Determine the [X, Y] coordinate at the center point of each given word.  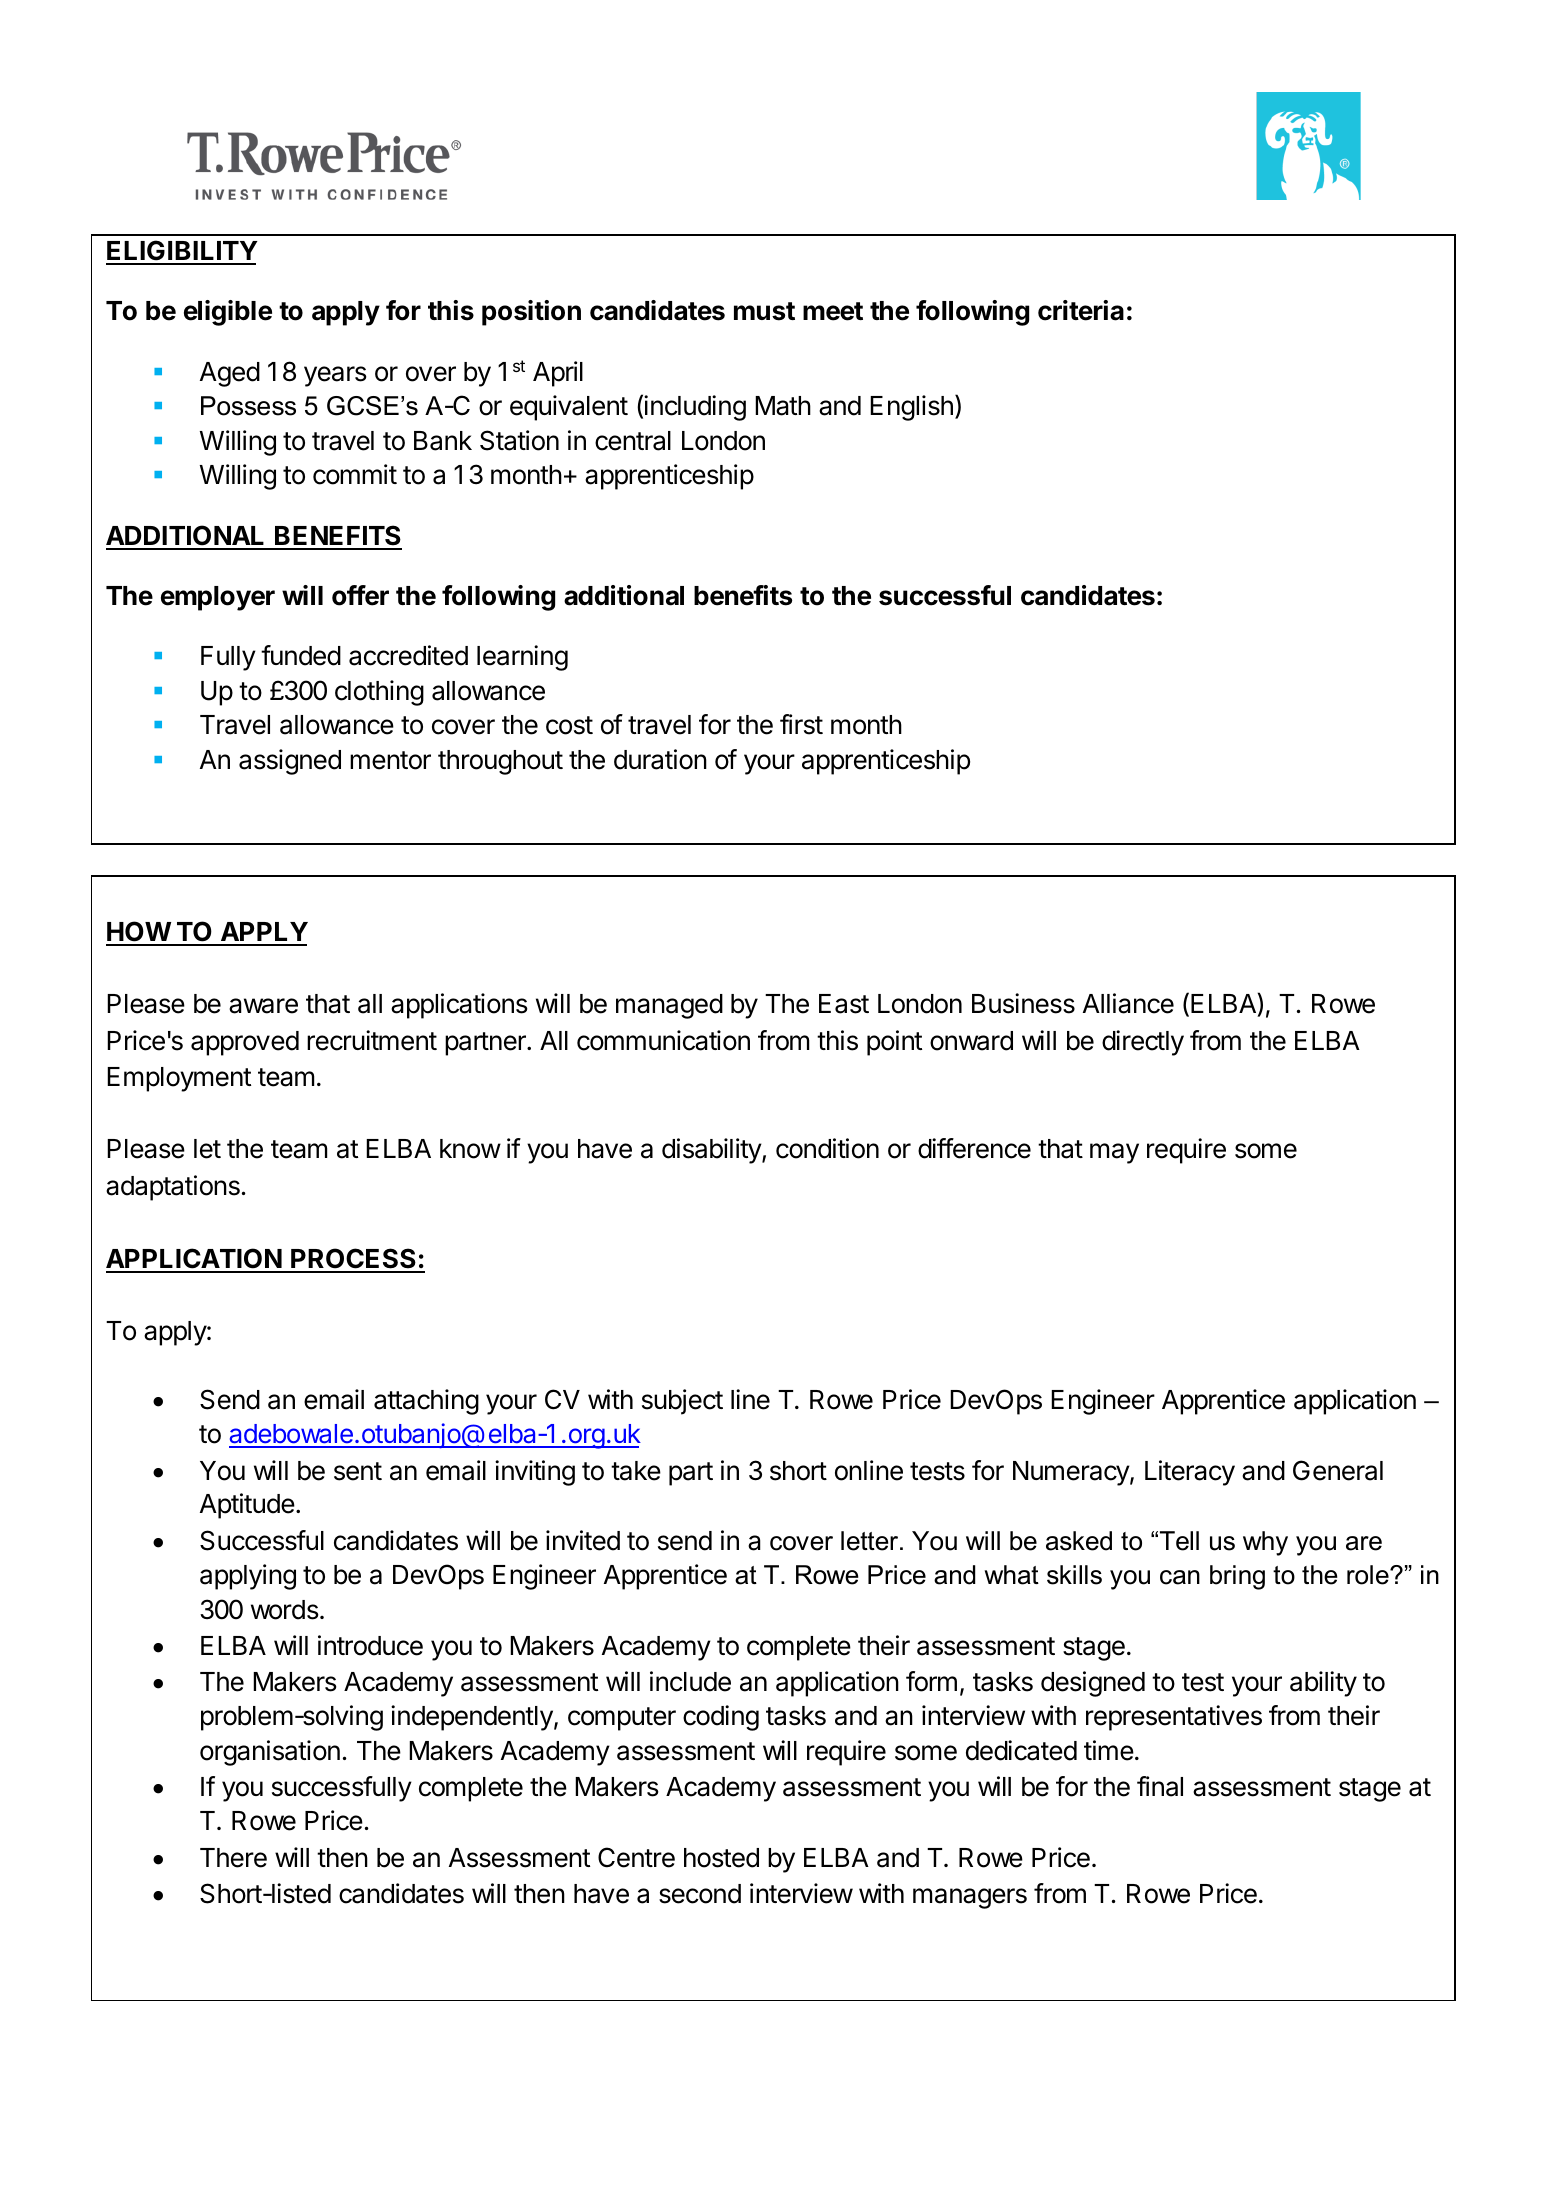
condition [827, 1148]
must [764, 311]
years [335, 376]
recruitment [372, 1040]
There [233, 1858]
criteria [1081, 310]
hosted [721, 1858]
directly [1143, 1043]
